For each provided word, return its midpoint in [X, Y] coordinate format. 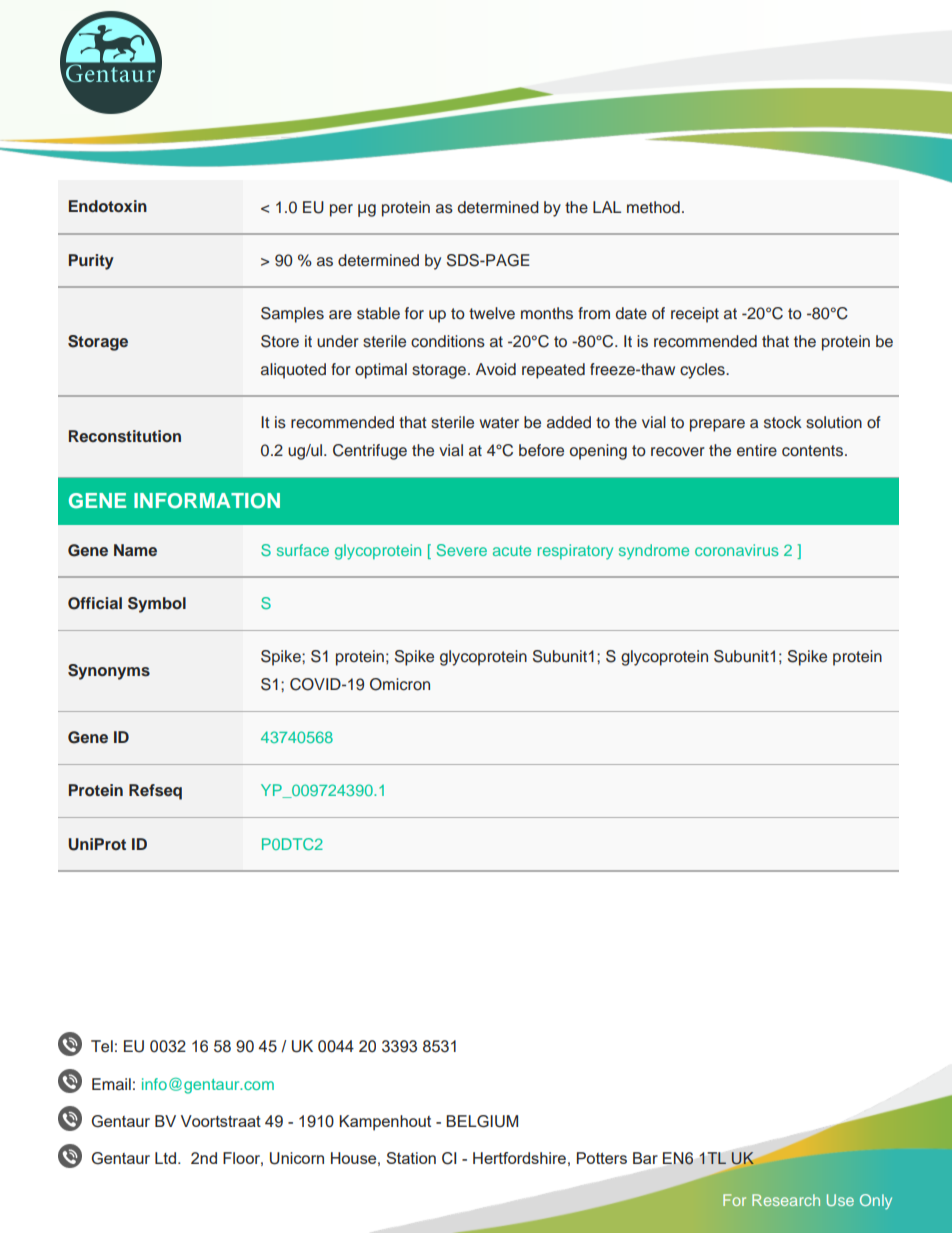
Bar [645, 1158]
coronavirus [737, 550]
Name [135, 550]
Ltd [167, 1158]
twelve [492, 313]
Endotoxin [108, 206]
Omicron [400, 684]
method [653, 207]
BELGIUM [482, 1121]
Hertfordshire [519, 1158]
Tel [102, 1046]
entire [757, 450]
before [541, 450]
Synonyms [109, 672]
